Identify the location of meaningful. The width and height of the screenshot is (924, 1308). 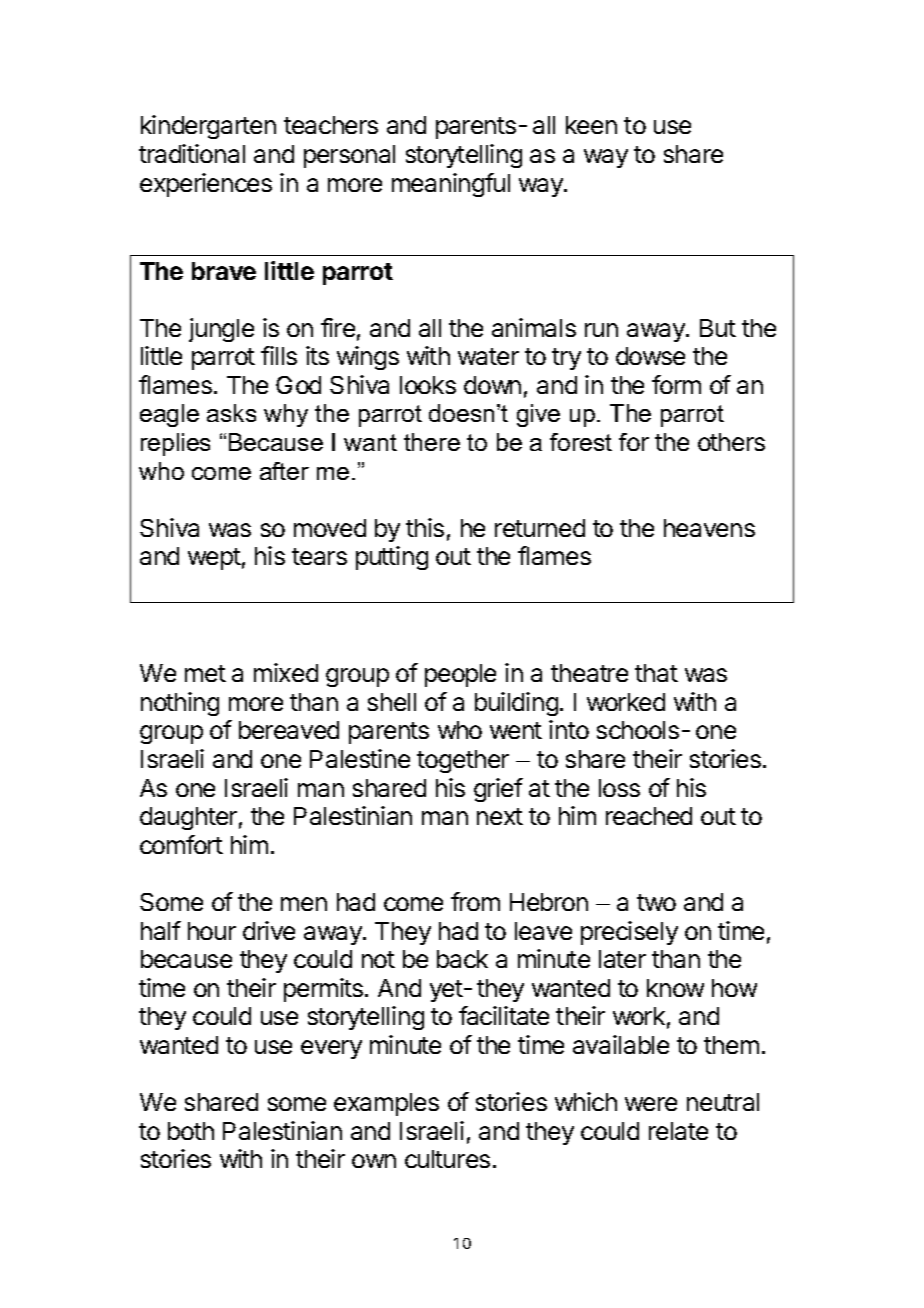
(451, 185).
